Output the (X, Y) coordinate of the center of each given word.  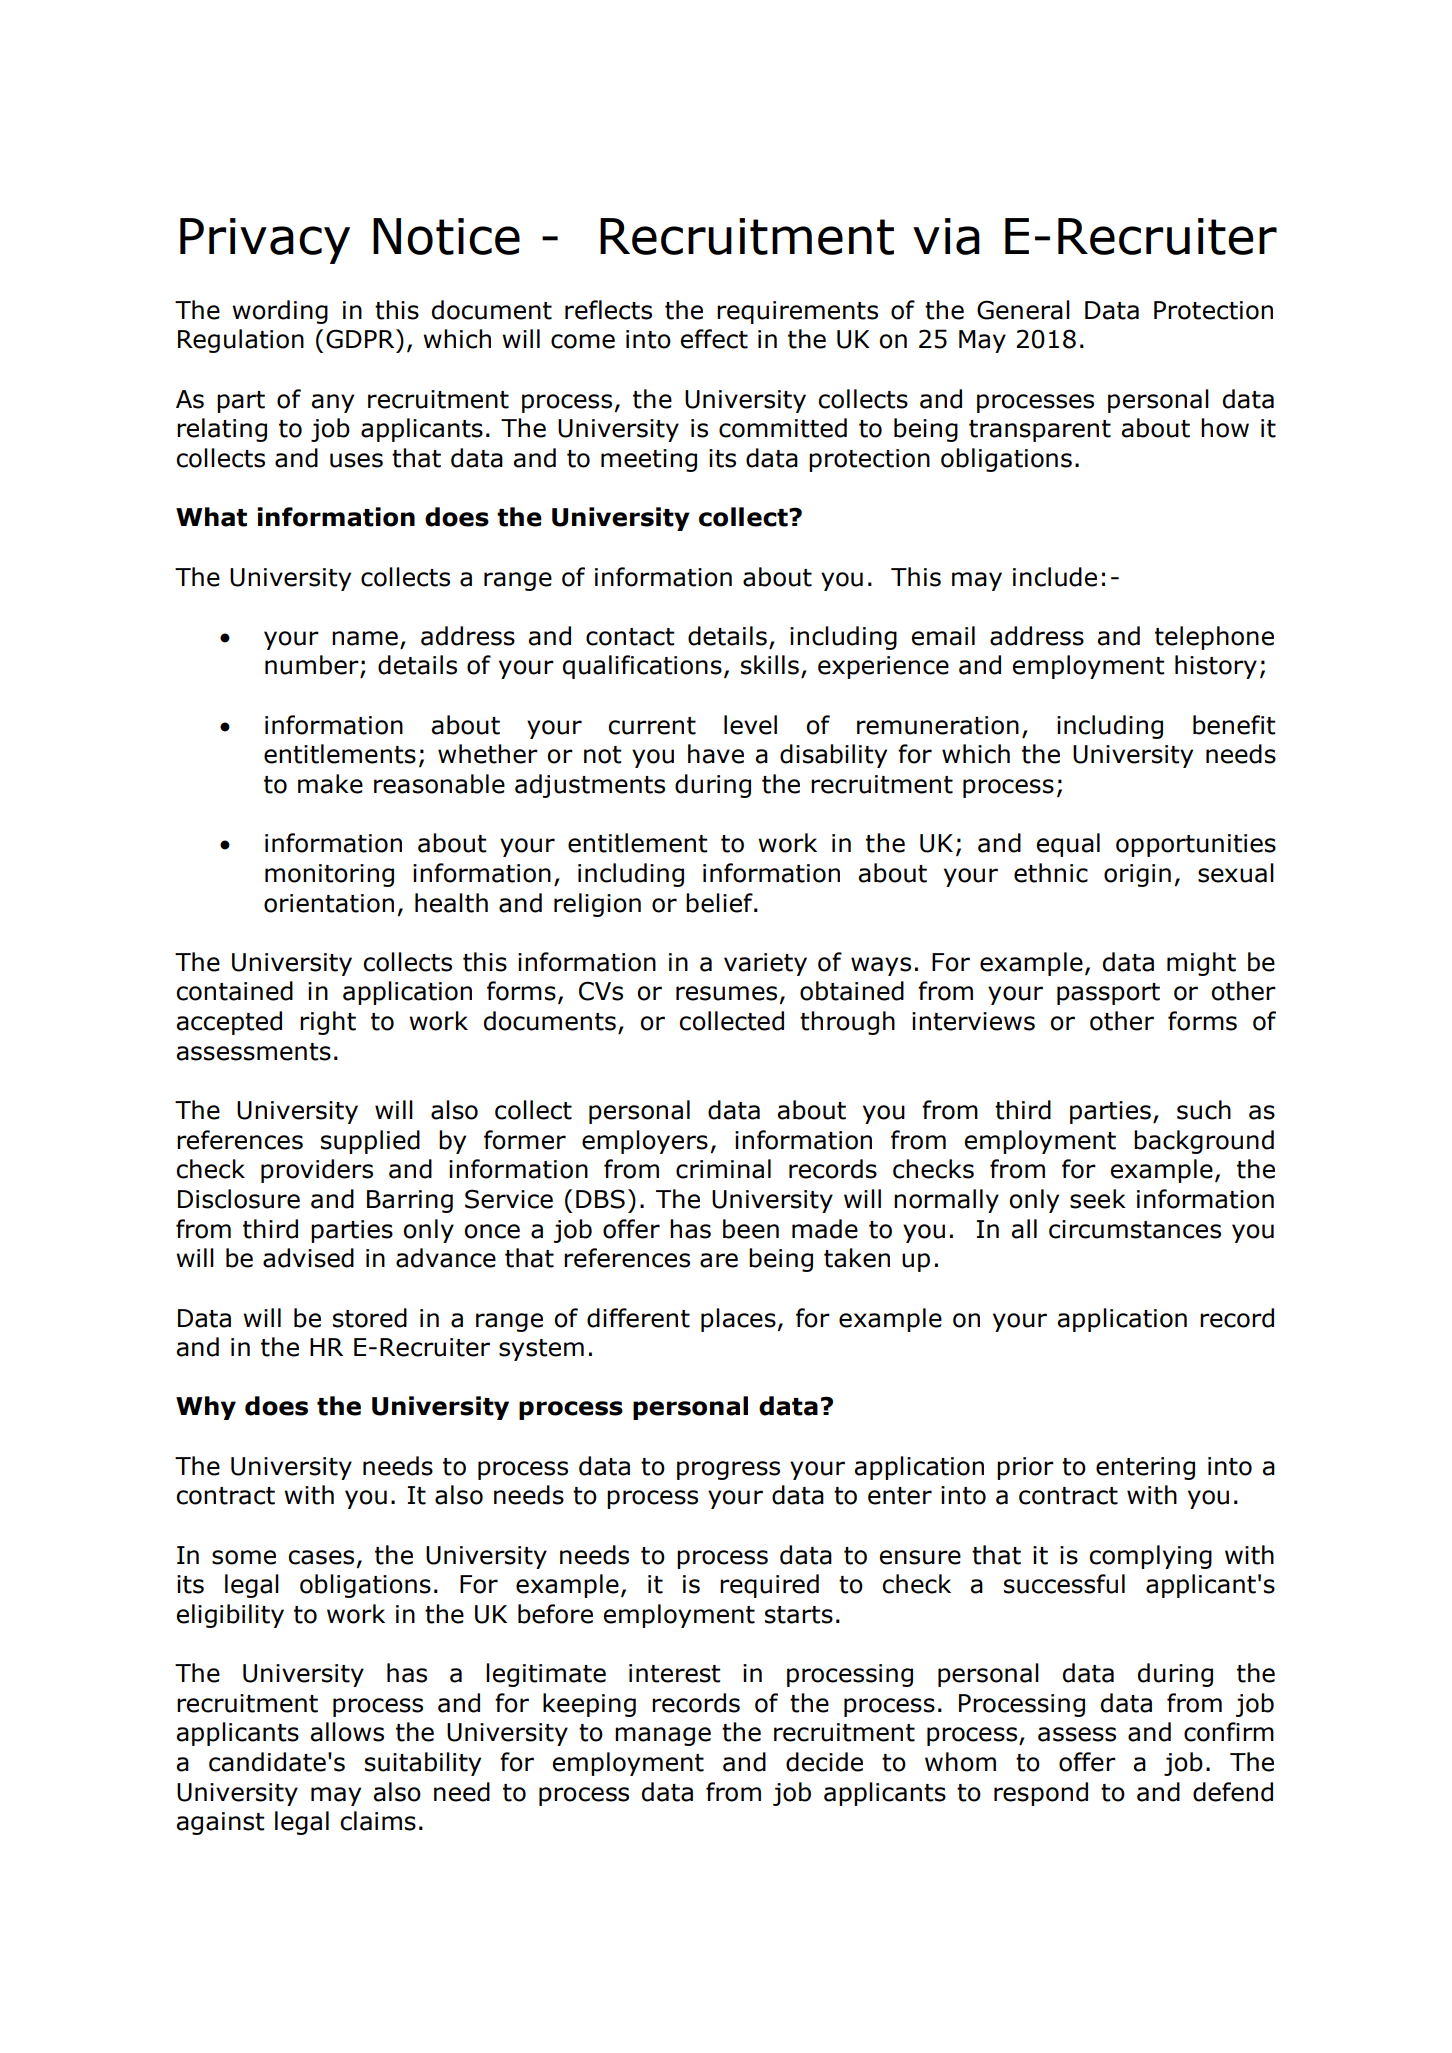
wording (280, 312)
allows (347, 1732)
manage (663, 1736)
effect (714, 339)
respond (1041, 1794)
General (1023, 310)
